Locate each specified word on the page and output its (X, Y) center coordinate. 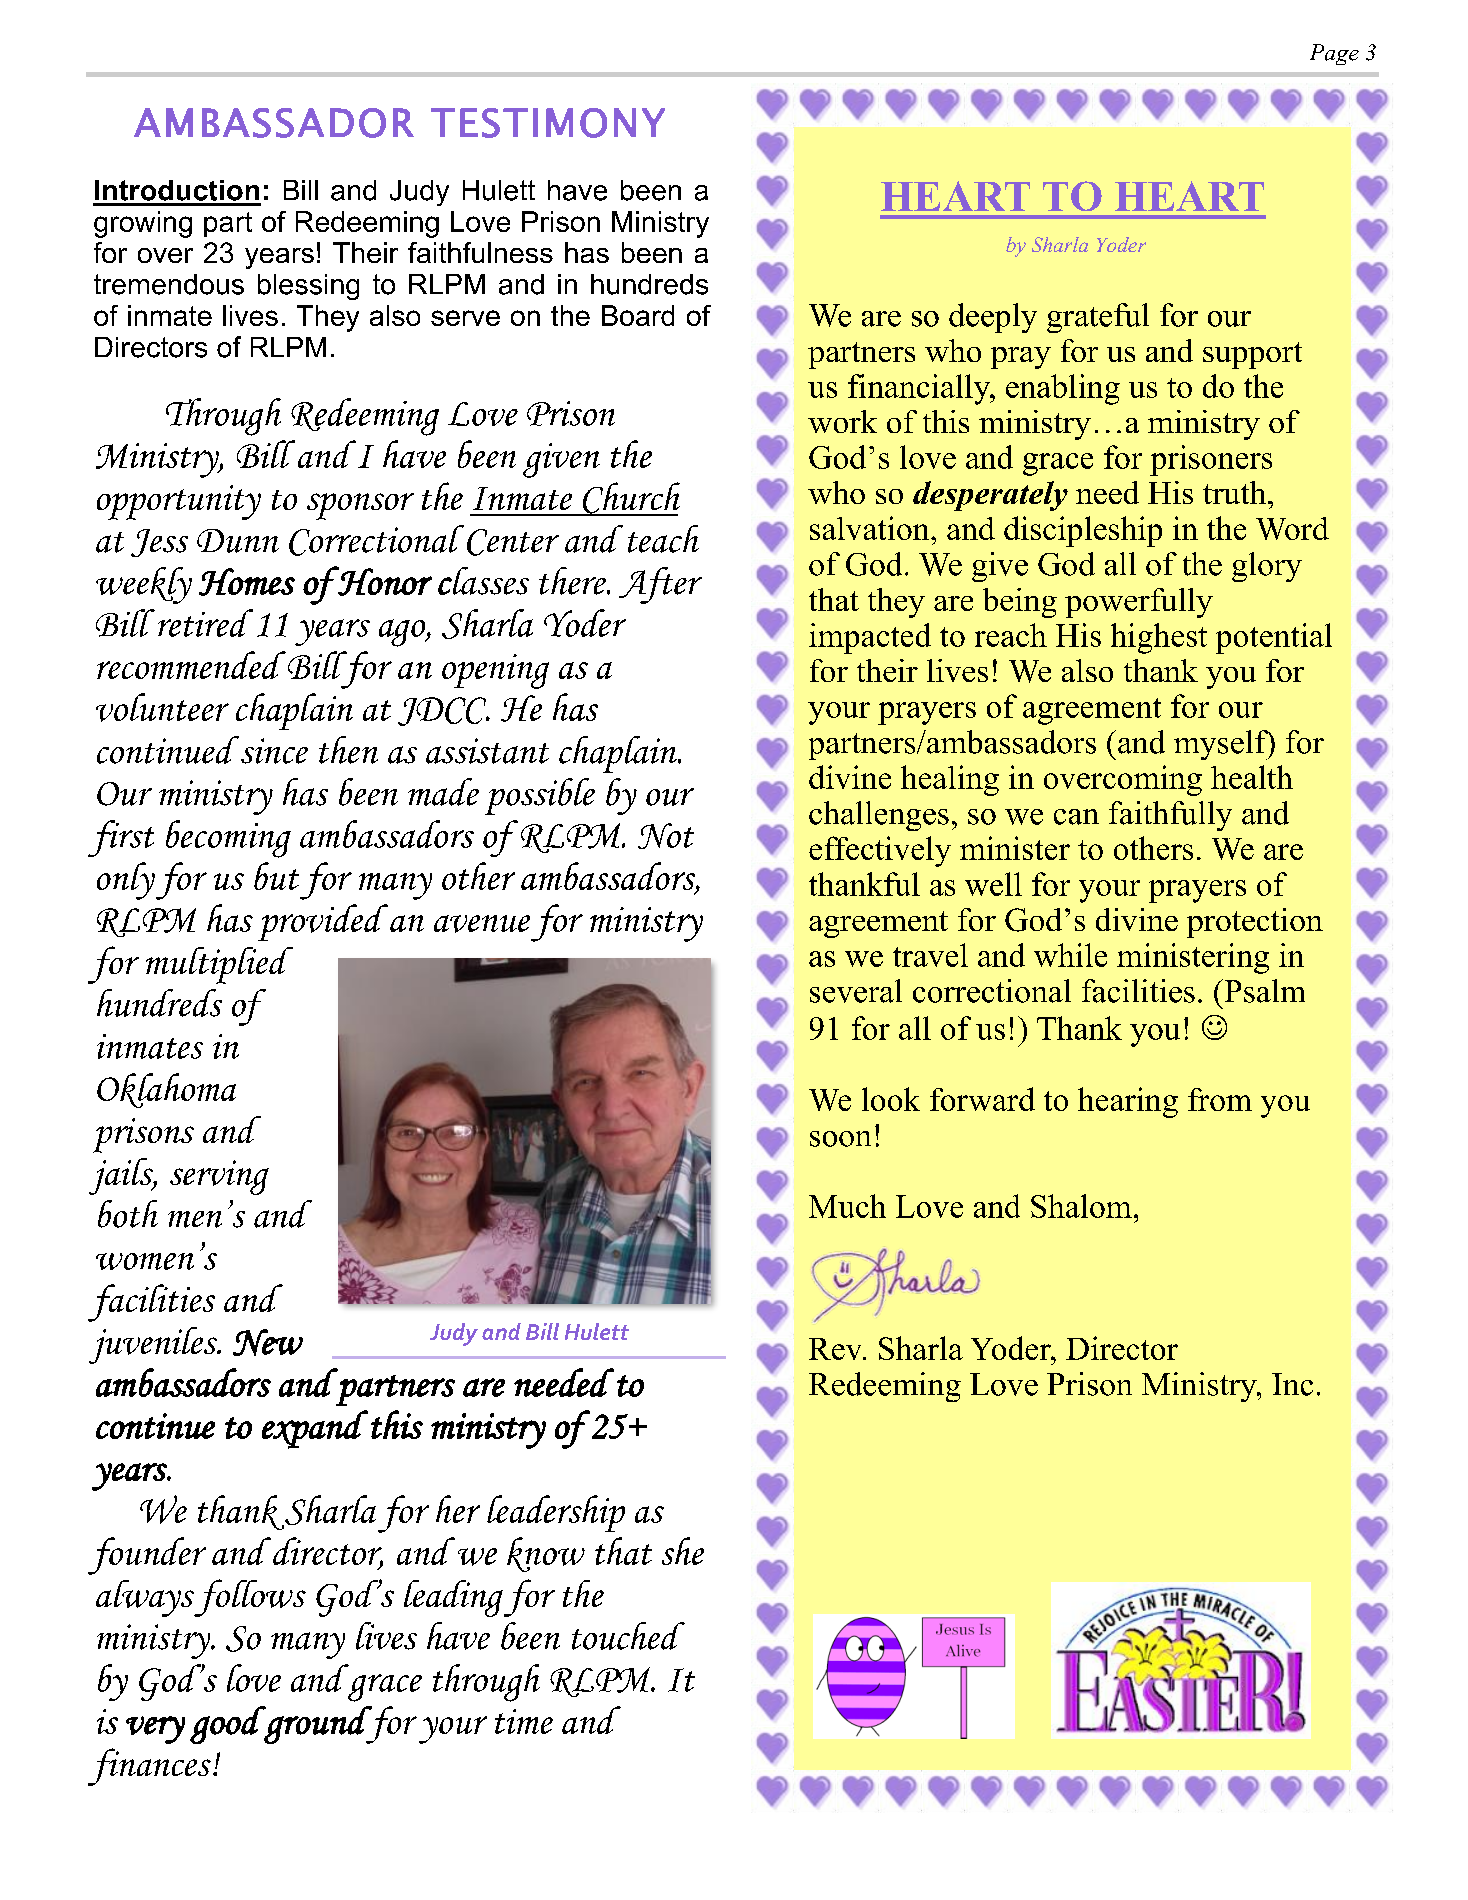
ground (318, 1725)
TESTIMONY (548, 123)
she (683, 1551)
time (524, 1721)
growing (143, 224)
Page (1334, 54)
